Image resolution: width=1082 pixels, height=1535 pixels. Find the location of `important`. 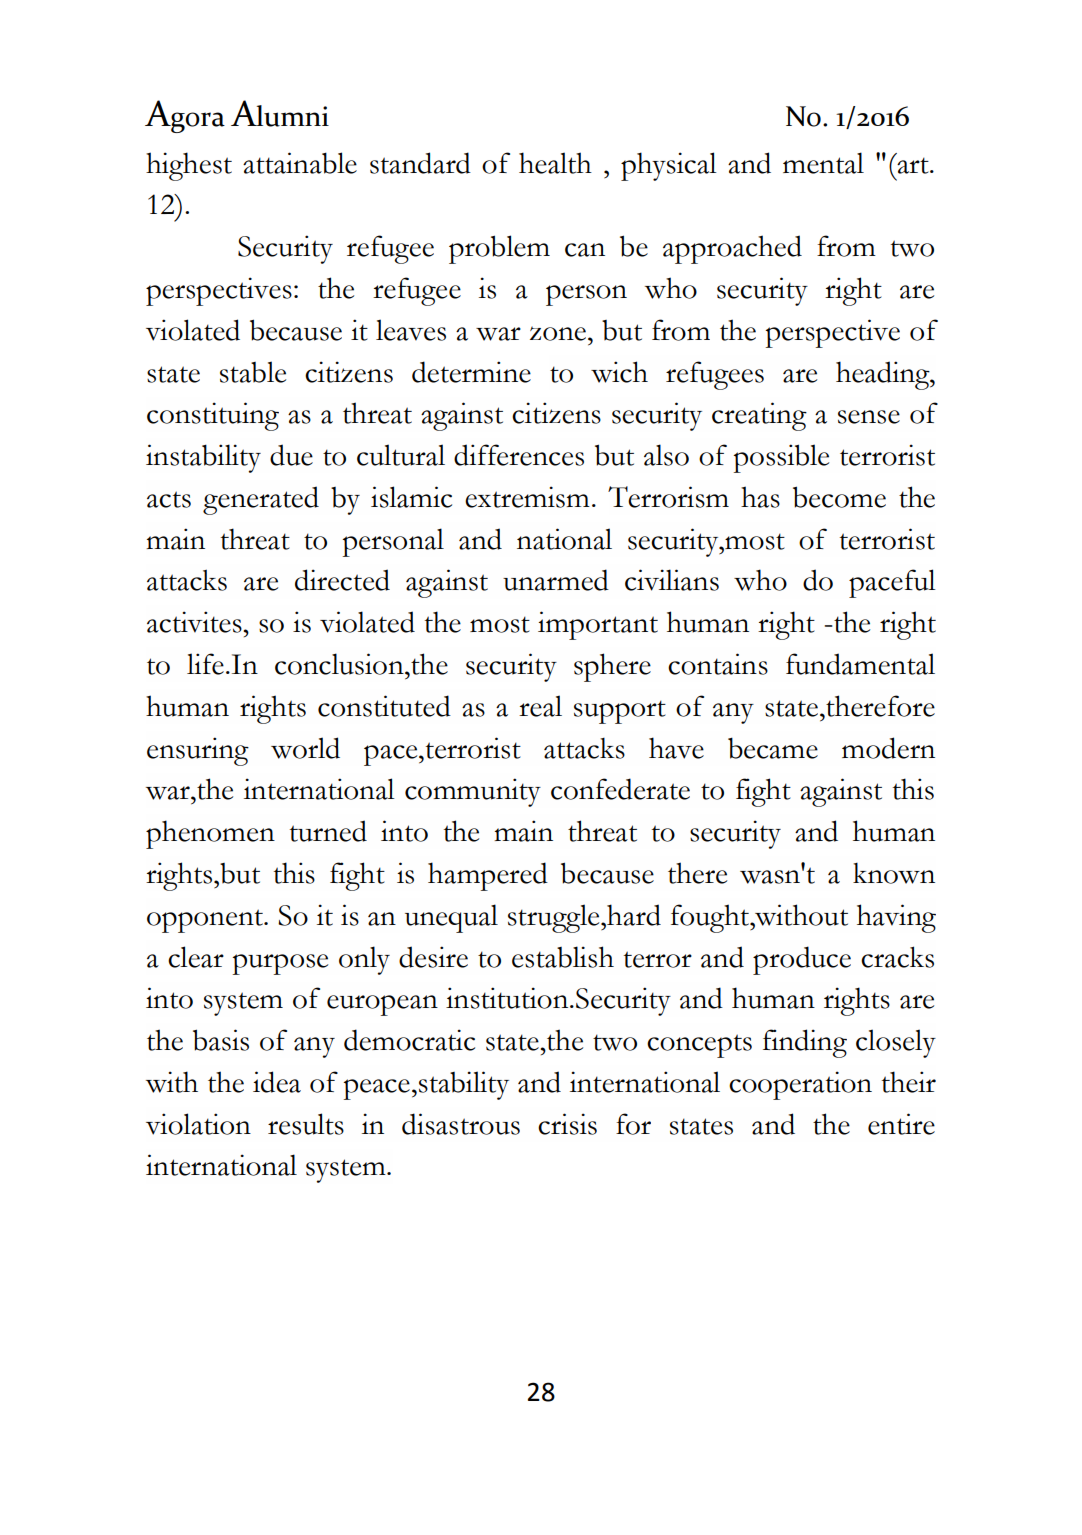

important is located at coordinates (598, 625).
